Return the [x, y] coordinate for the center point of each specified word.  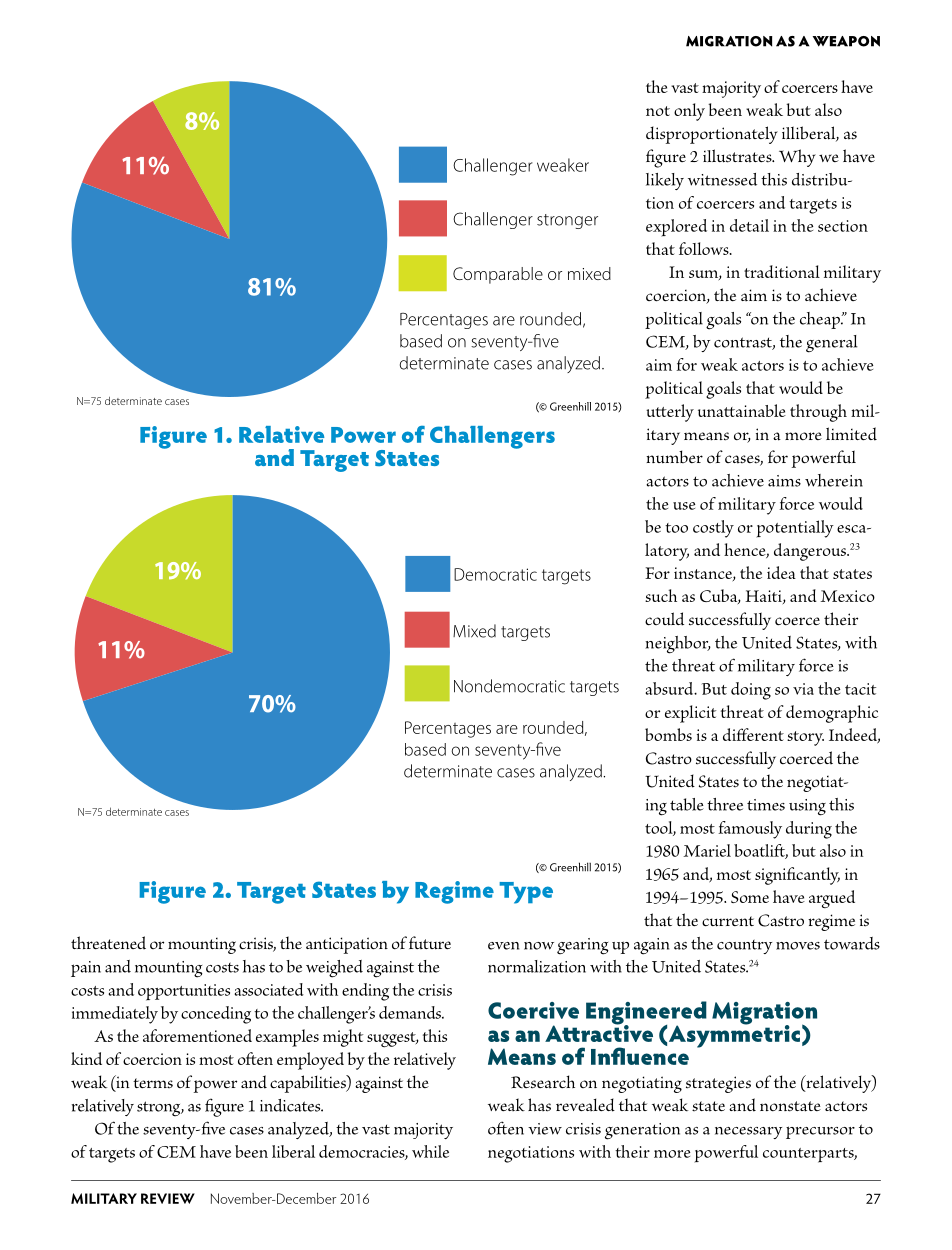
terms [153, 1083]
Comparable [498, 275]
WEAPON [846, 41]
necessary [748, 1133]
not [658, 111]
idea [781, 572]
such [661, 595]
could [664, 619]
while [430, 1151]
